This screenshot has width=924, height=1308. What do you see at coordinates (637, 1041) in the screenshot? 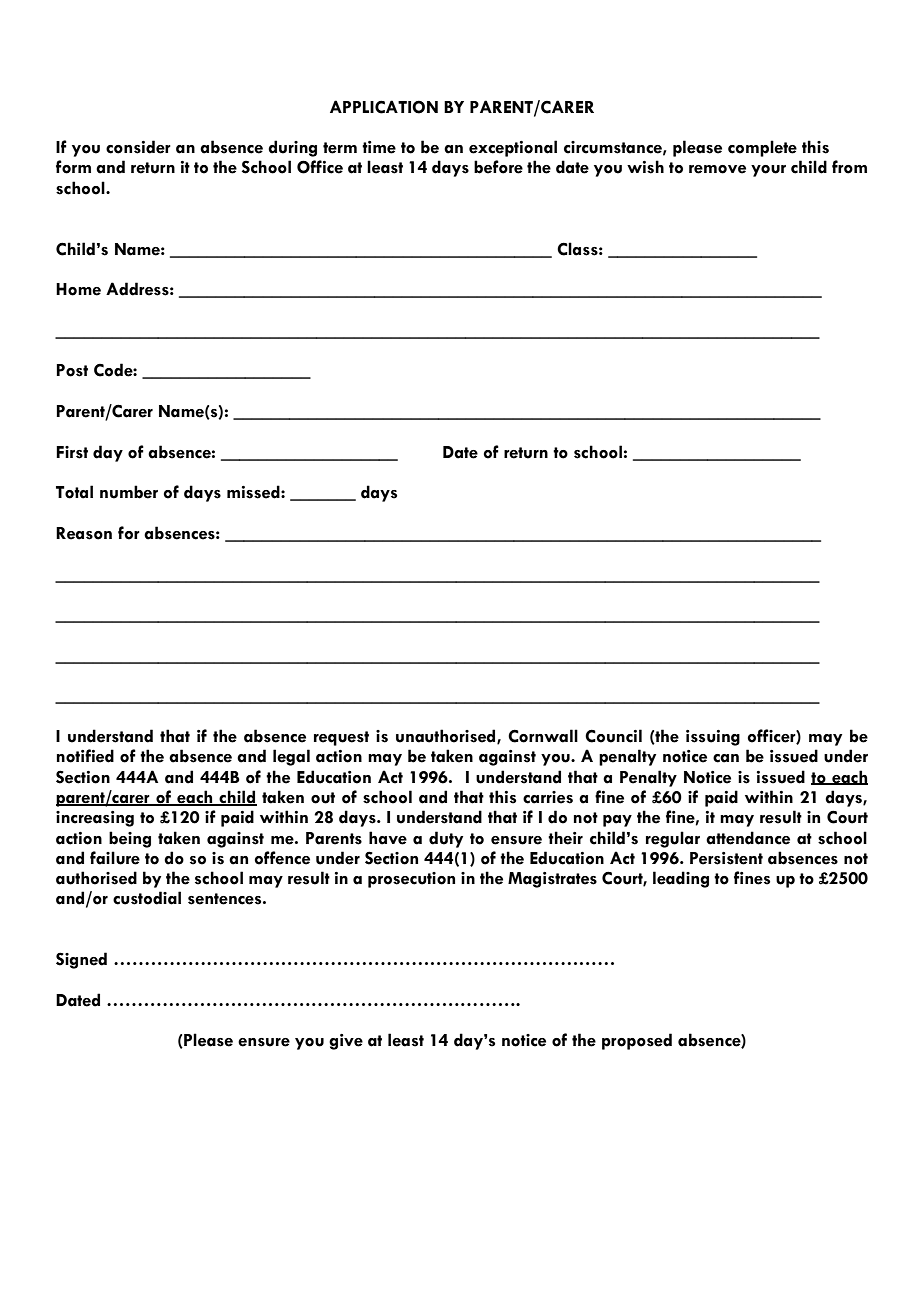
I see `proposed` at bounding box center [637, 1041].
